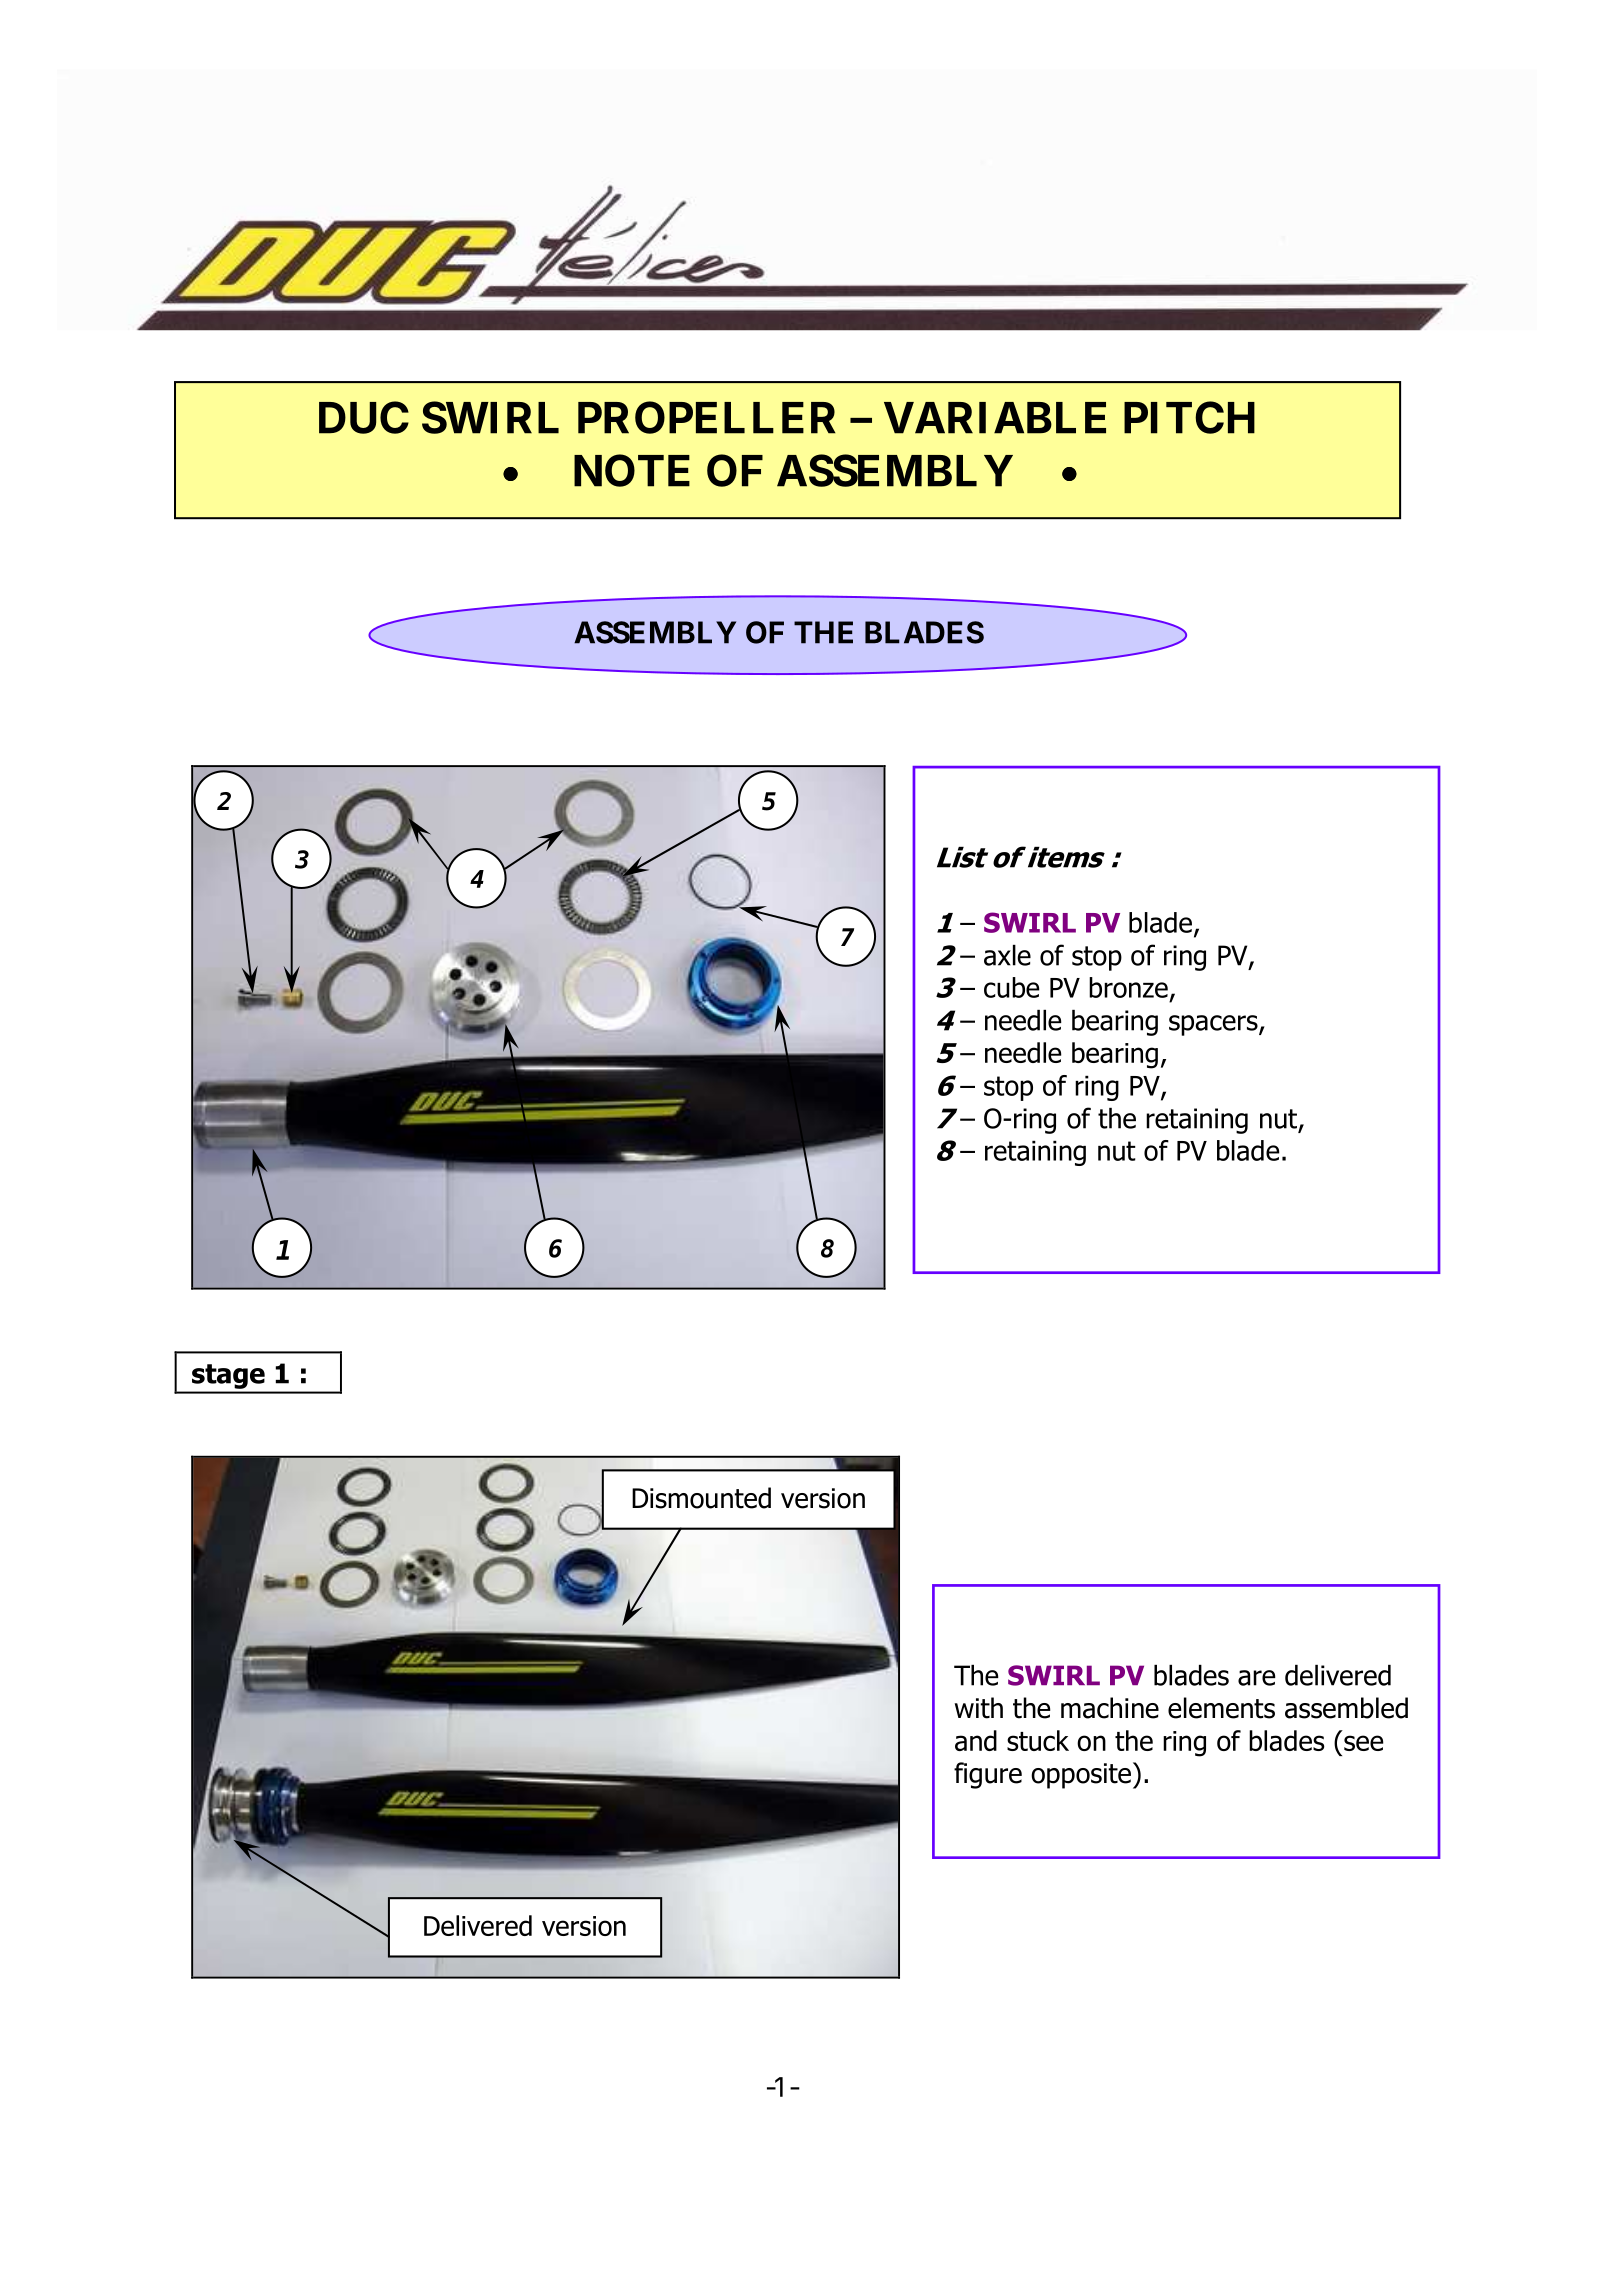 The height and width of the screenshot is (2274, 1607). Describe the element at coordinates (1257, 1678) in the screenshot. I see `are` at that location.
